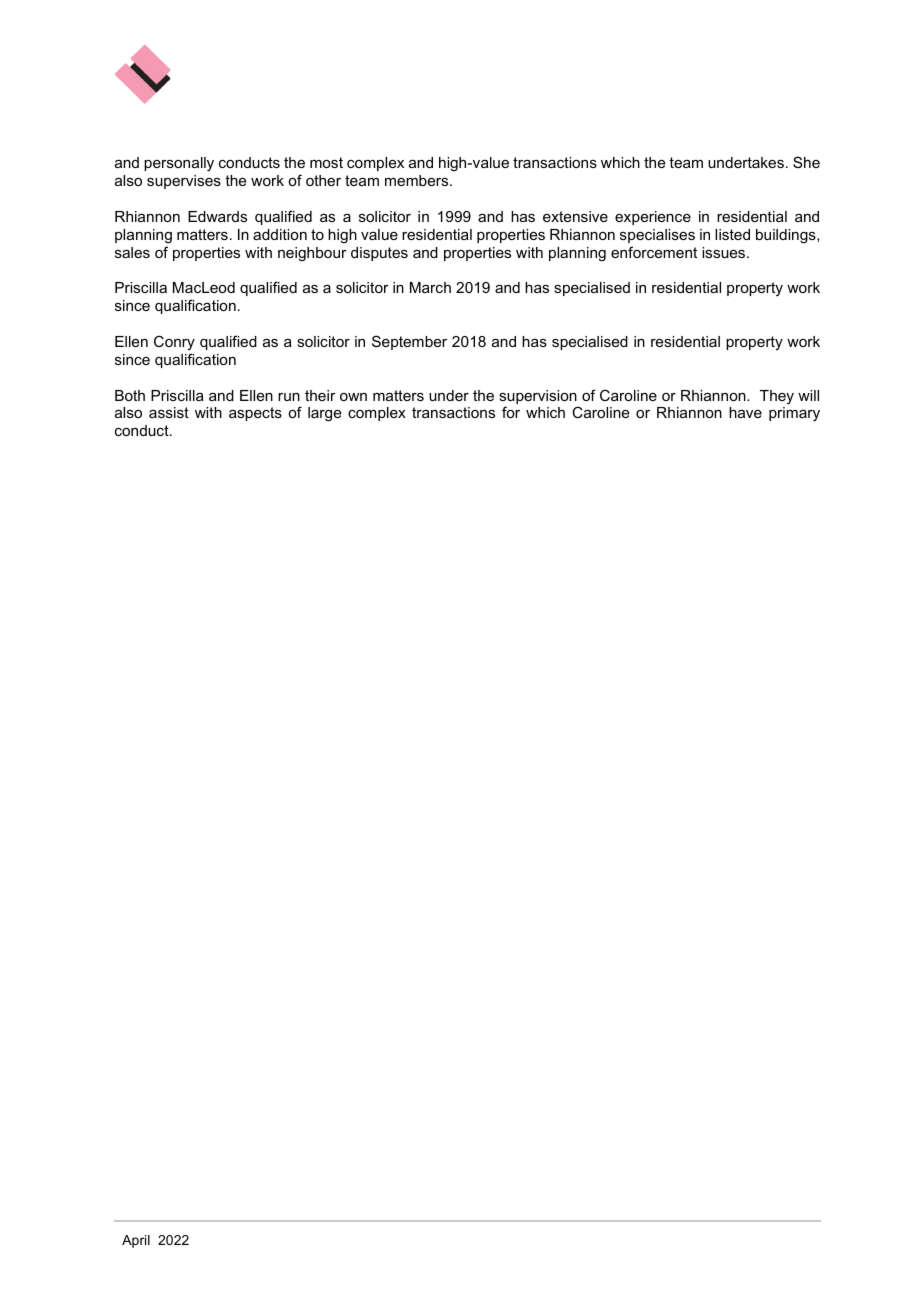  I want to click on listed, so click(732, 234).
